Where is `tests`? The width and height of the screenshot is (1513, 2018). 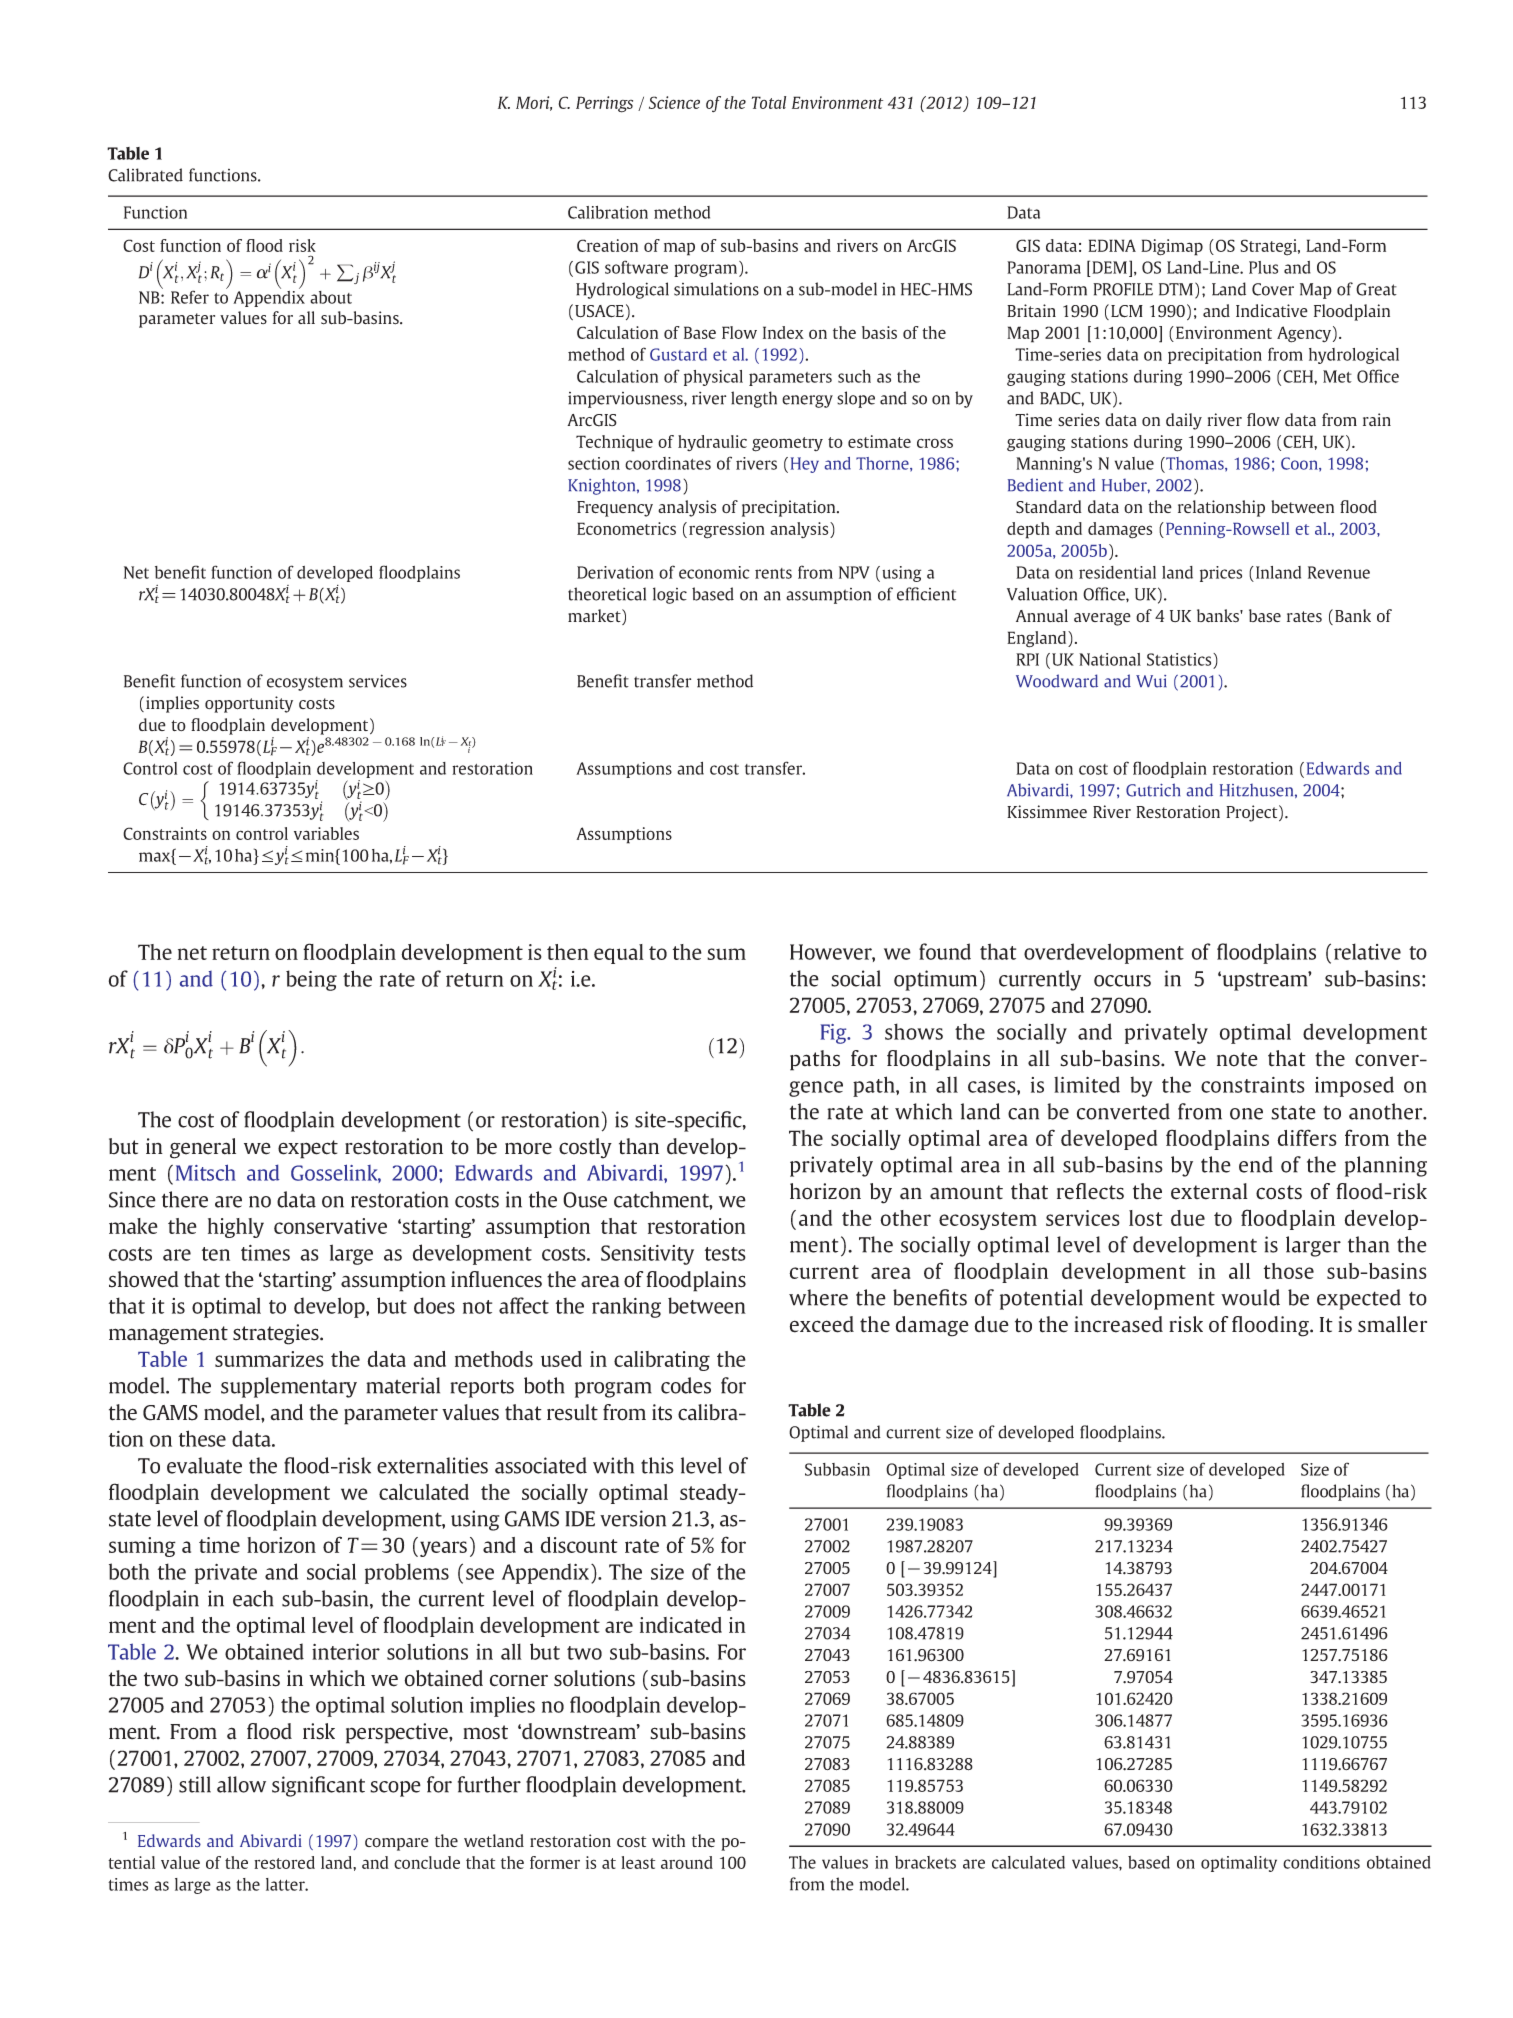 tests is located at coordinates (725, 1254).
